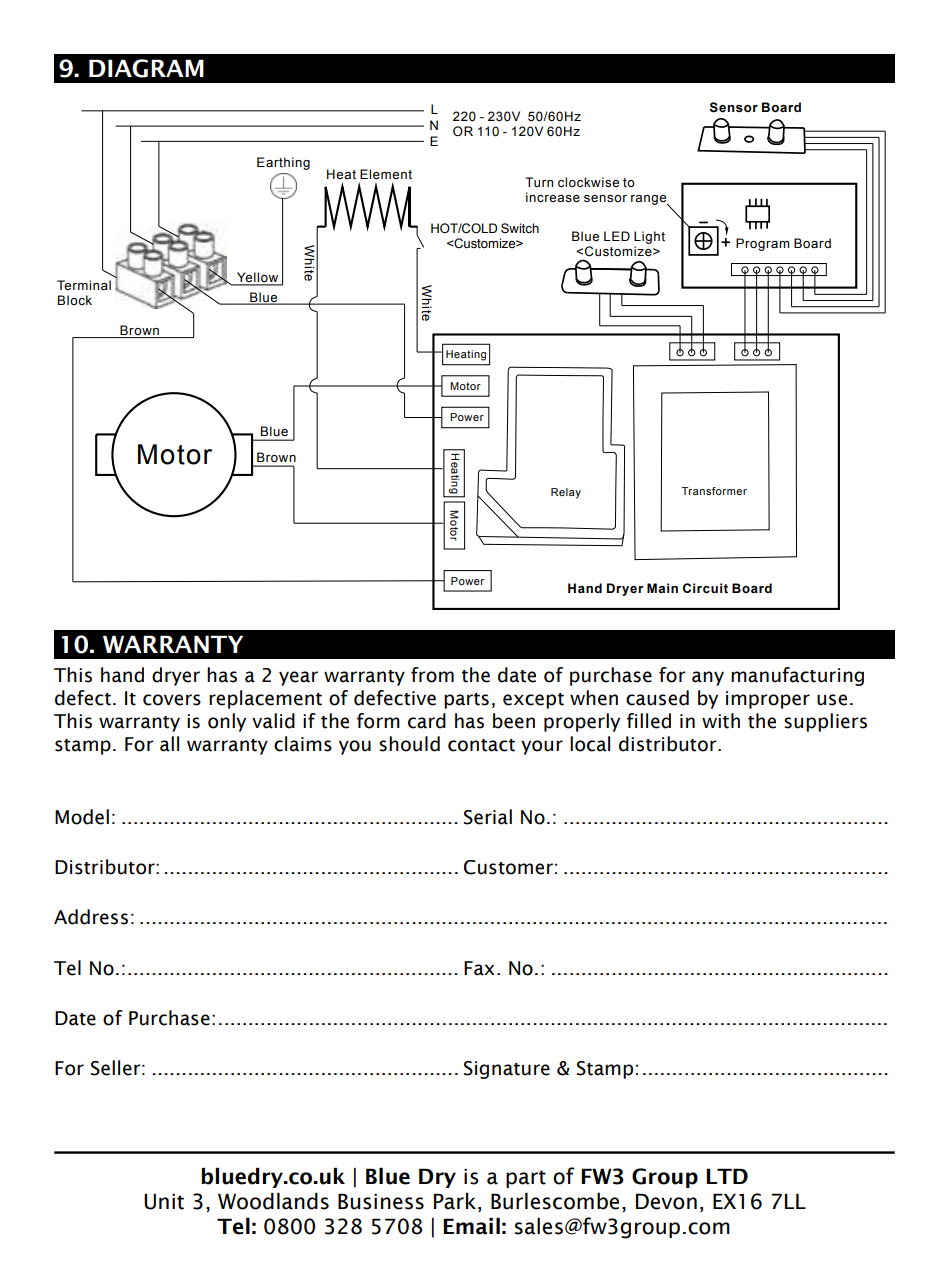 The width and height of the page is (949, 1288). Describe the element at coordinates (455, 1201) in the page. I see `Park` at that location.
